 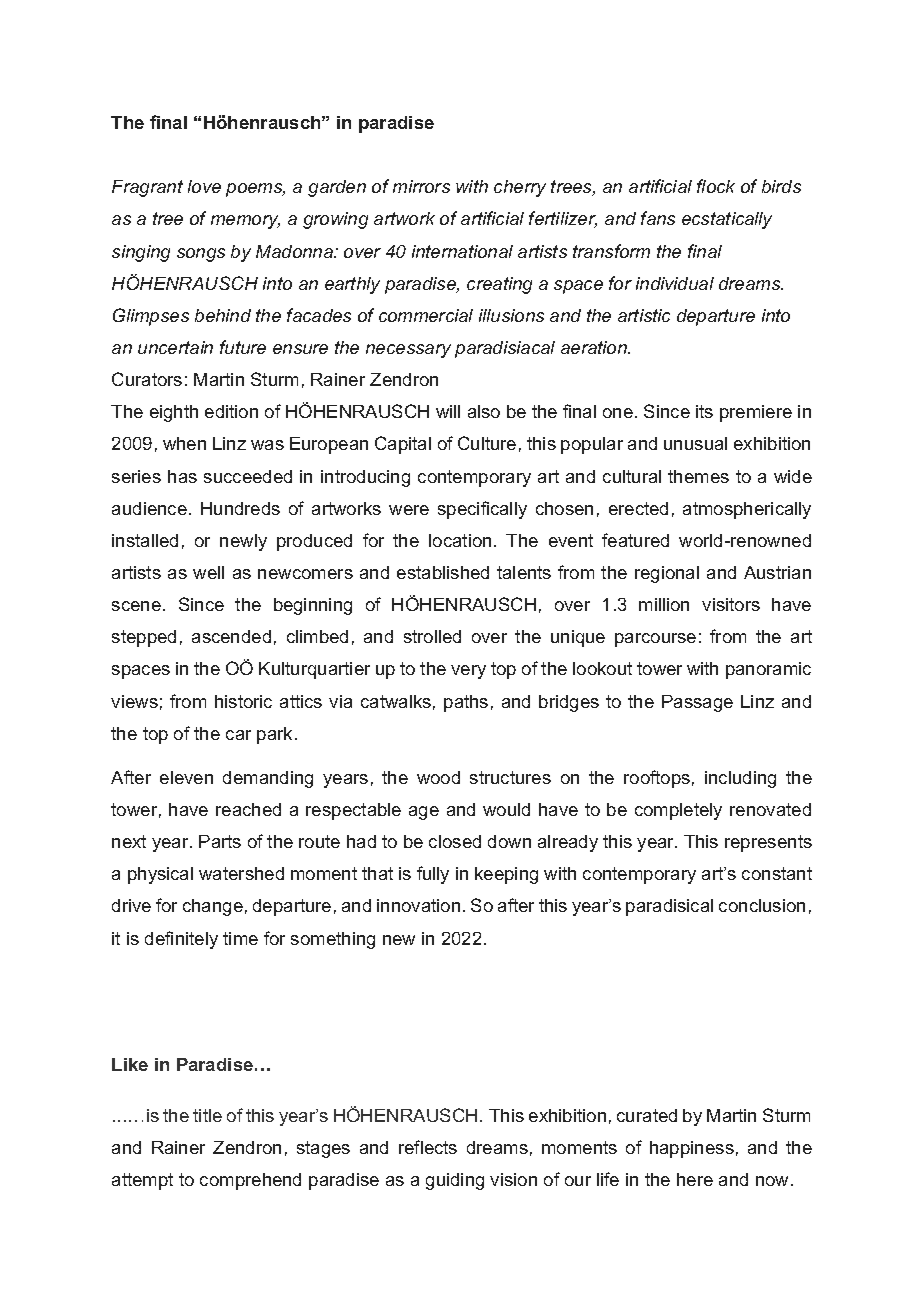 I want to click on title, so click(x=207, y=1115).
